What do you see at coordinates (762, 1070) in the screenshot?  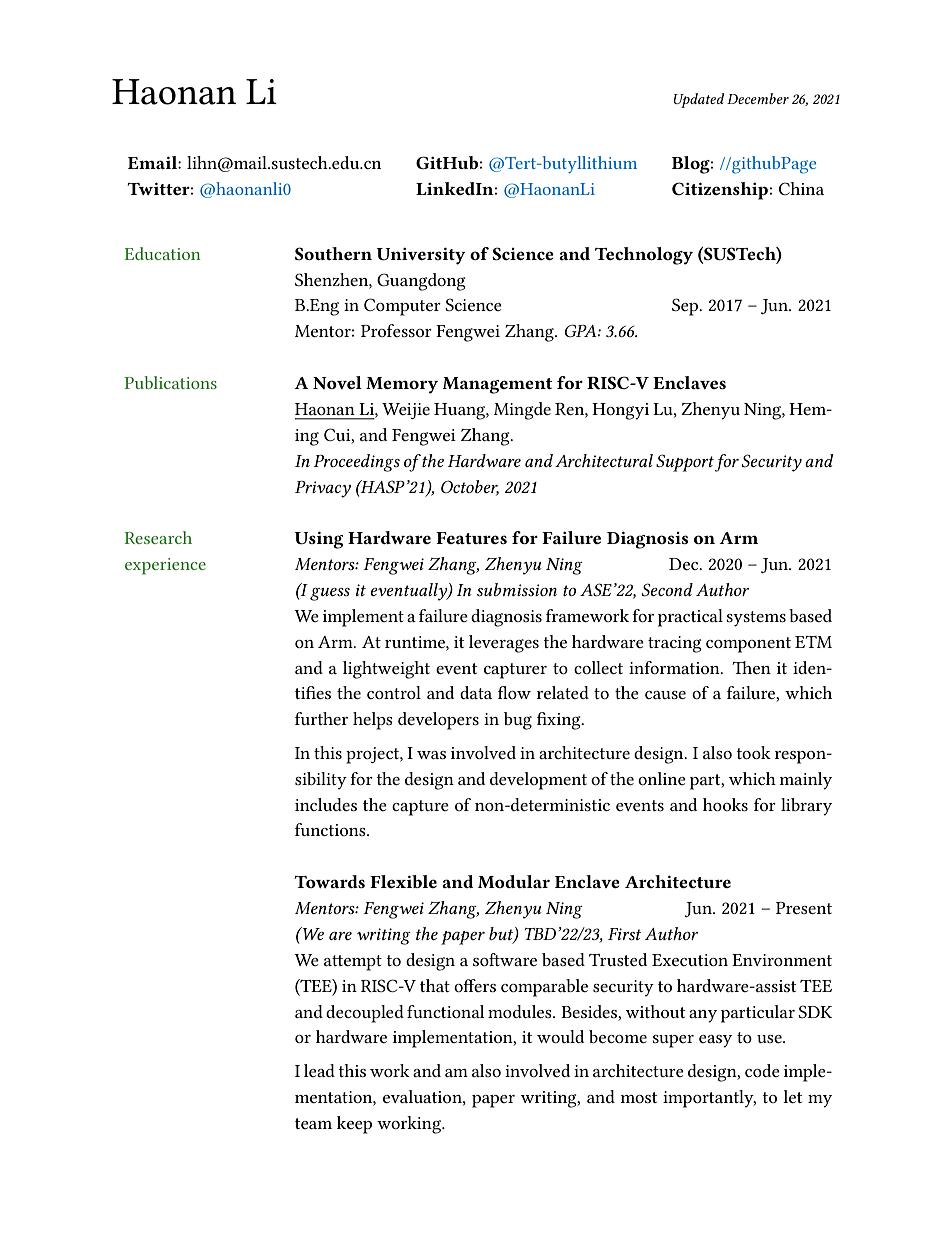 I see `code` at bounding box center [762, 1070].
